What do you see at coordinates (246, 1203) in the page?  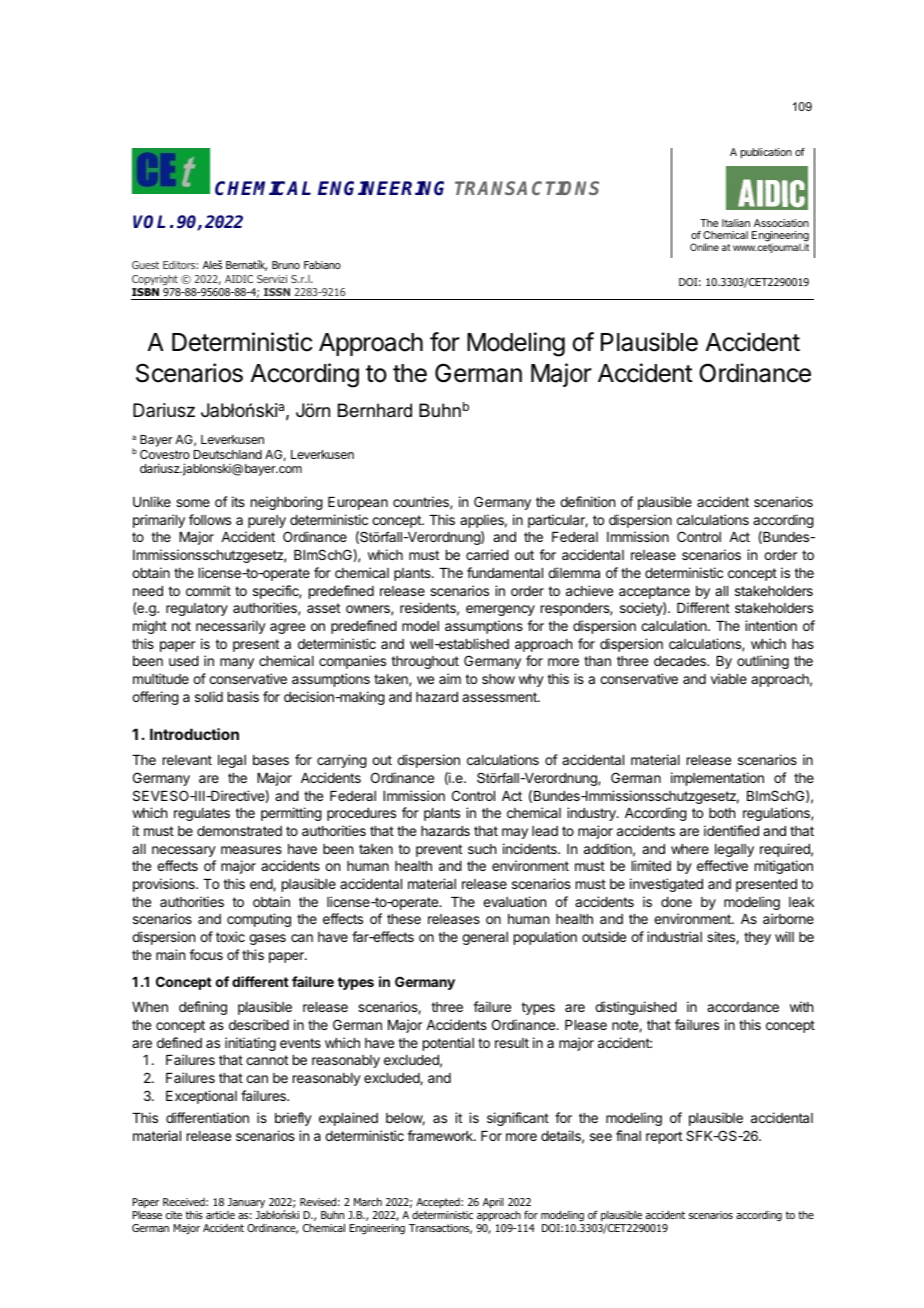 I see `January` at bounding box center [246, 1203].
